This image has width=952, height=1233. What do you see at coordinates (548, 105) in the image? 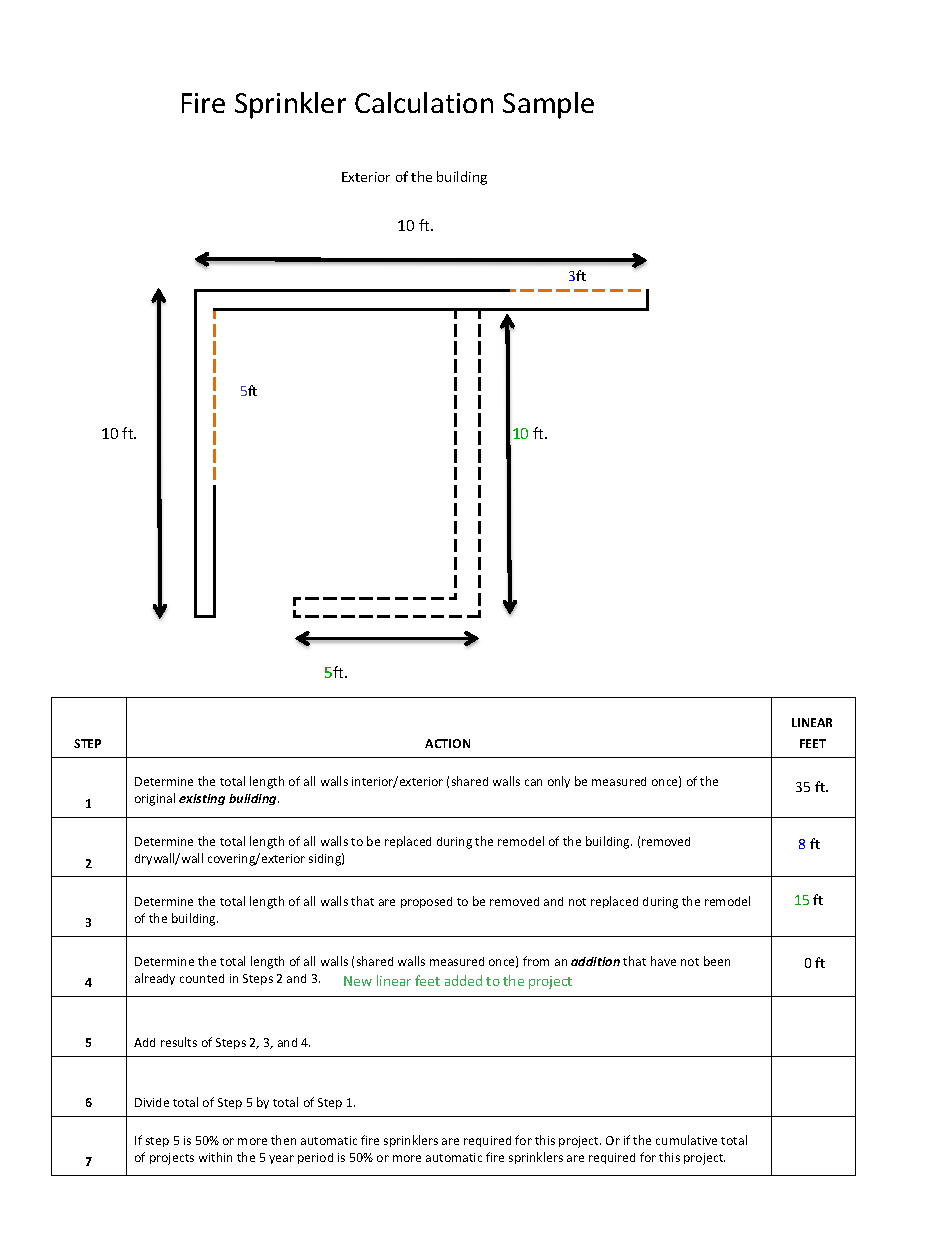
I see `Sample` at bounding box center [548, 105].
